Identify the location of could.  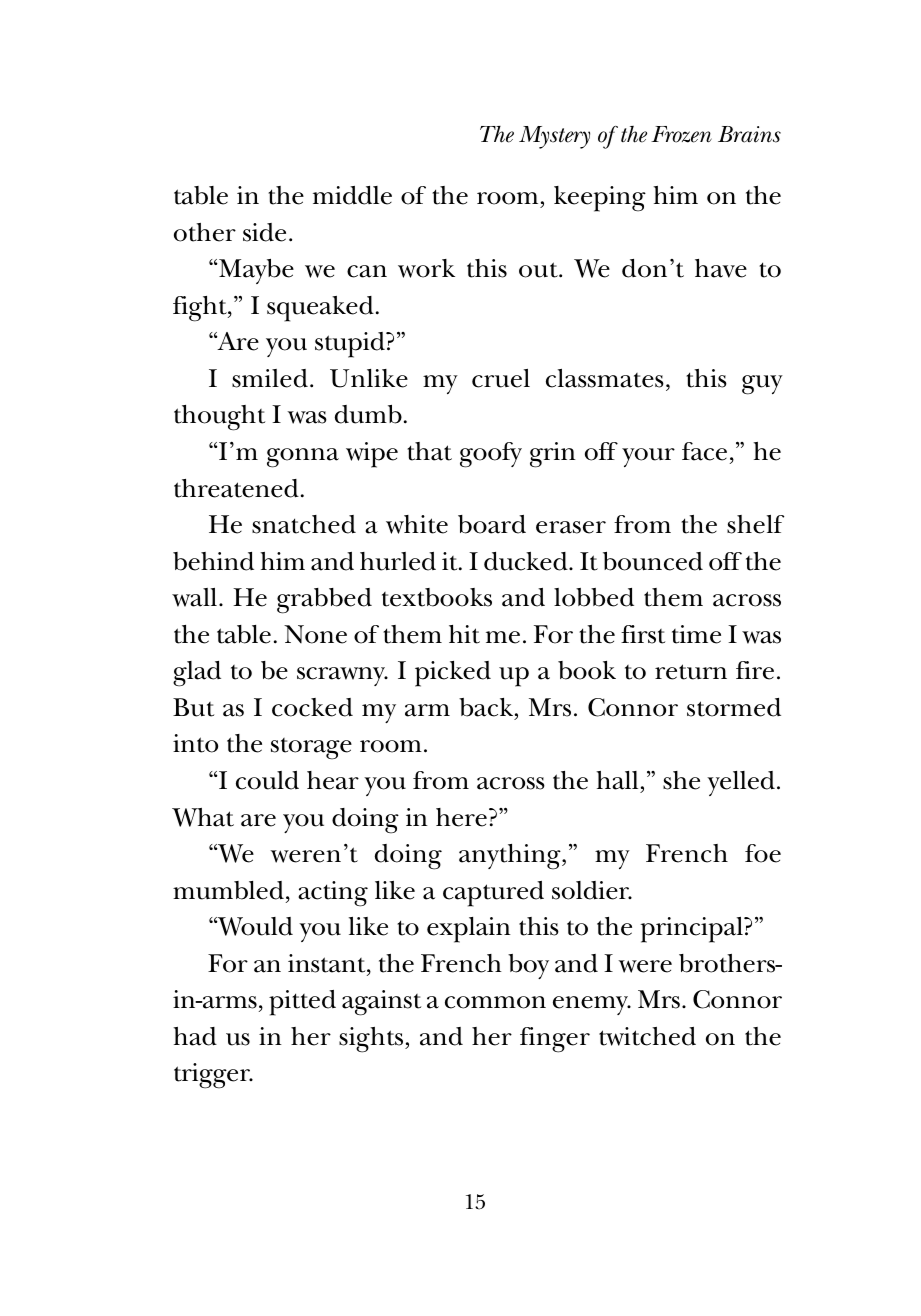
(267, 780).
